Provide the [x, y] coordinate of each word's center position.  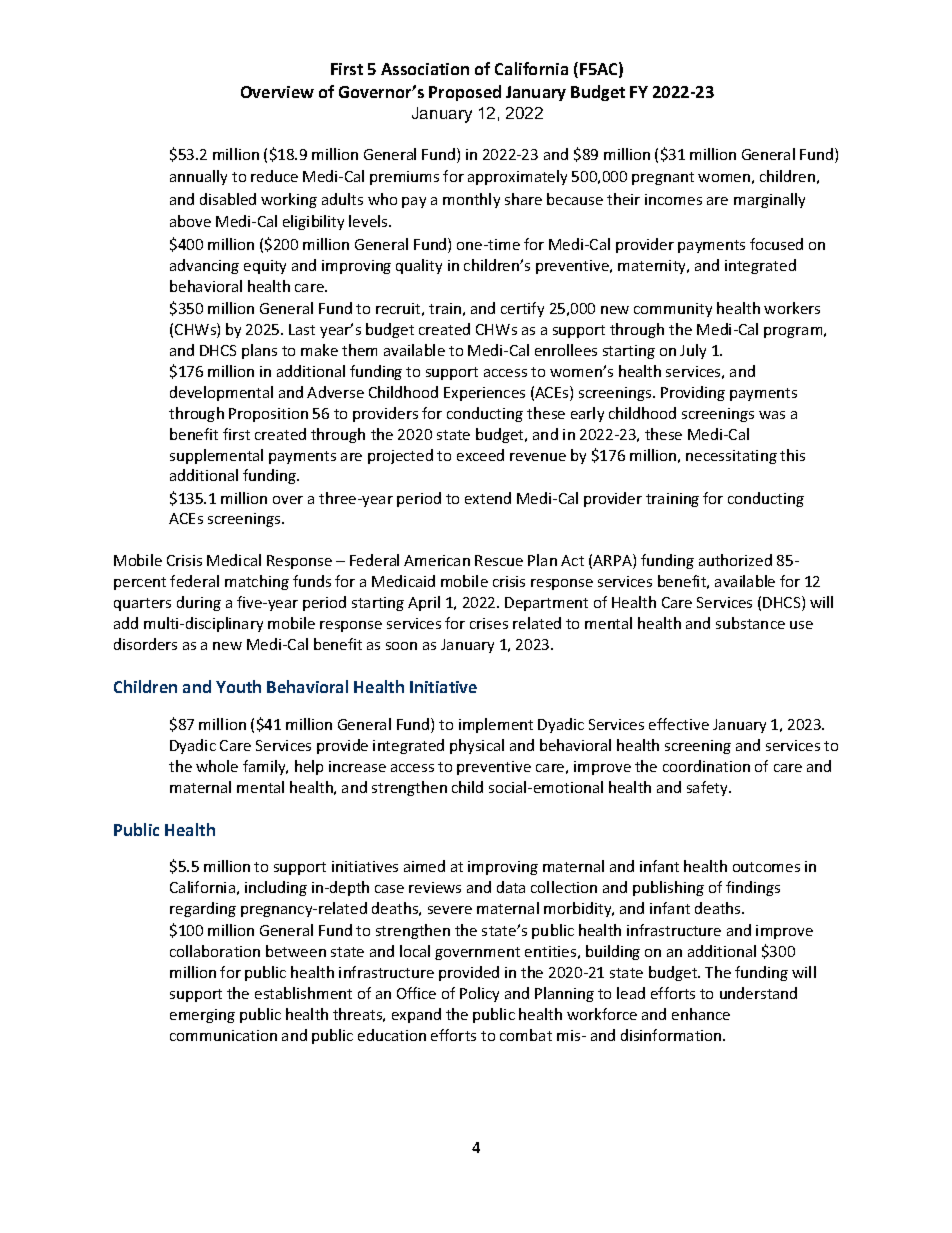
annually [198, 177]
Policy [479, 994]
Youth [238, 686]
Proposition [268, 415]
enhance [701, 1014]
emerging [202, 1016]
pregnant [663, 178]
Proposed [465, 93]
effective [679, 724]
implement [496, 725]
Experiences [484, 394]
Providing [693, 393]
